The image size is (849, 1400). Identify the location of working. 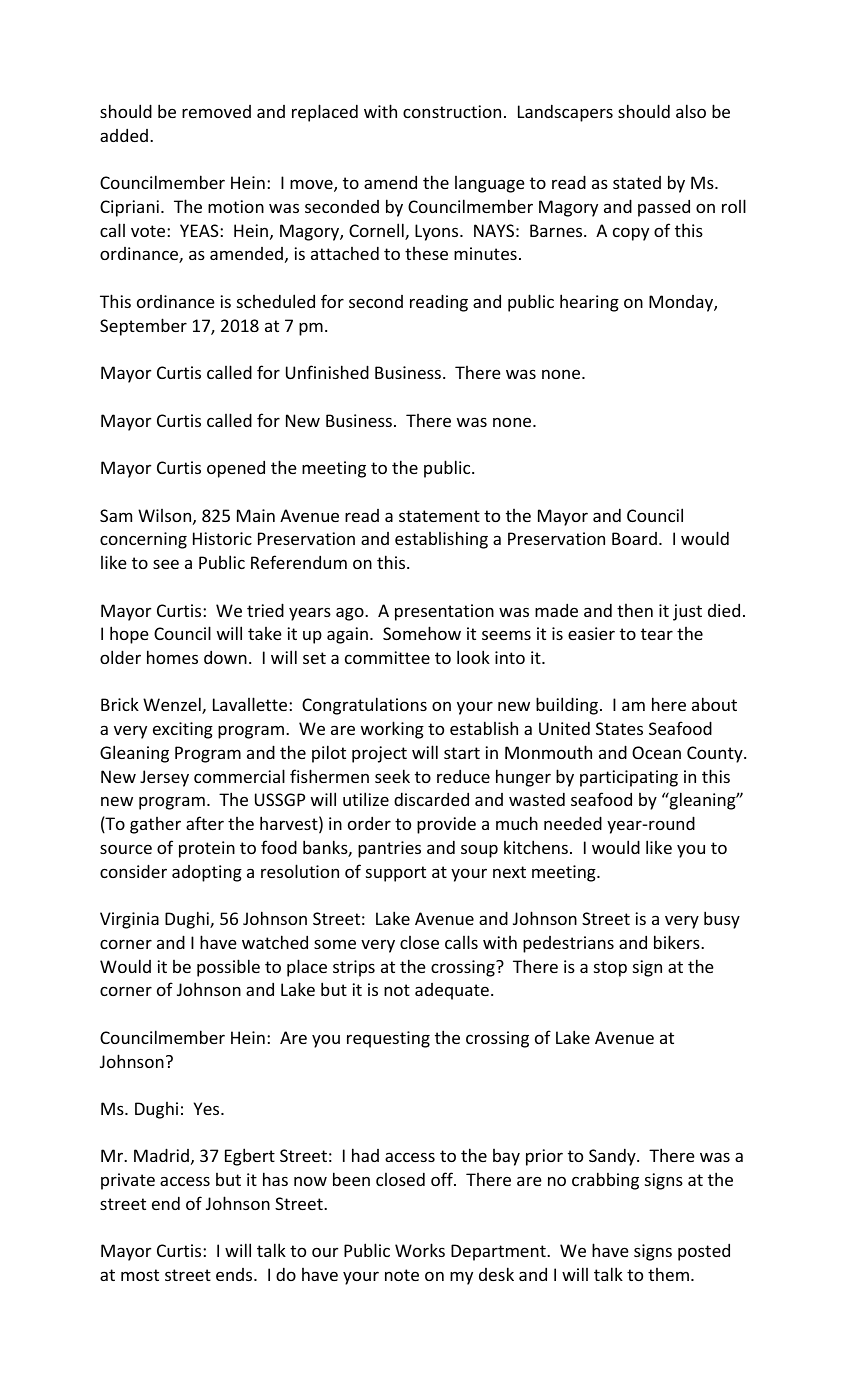
(392, 730).
